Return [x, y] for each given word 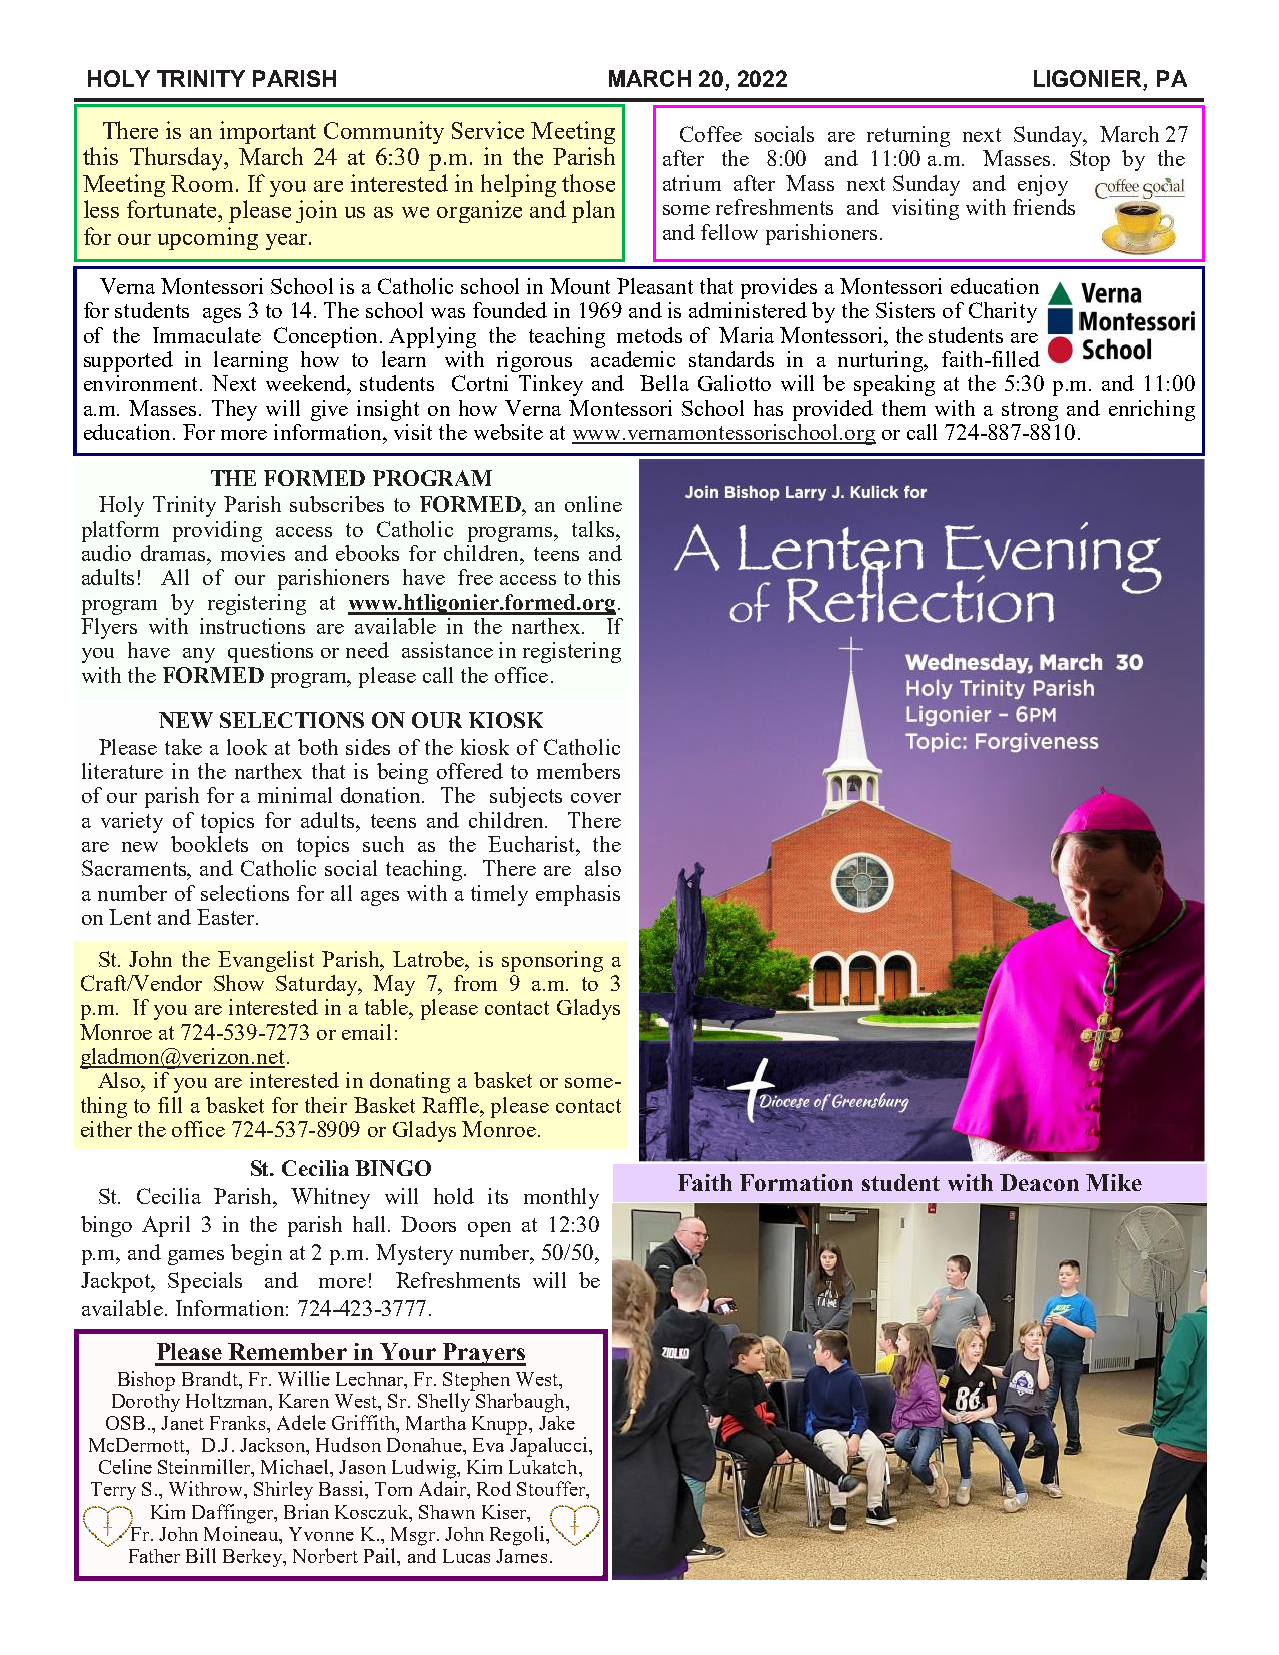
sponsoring [552, 961]
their [326, 1105]
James [521, 1556]
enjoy [1043, 185]
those [588, 183]
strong [1030, 411]
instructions [252, 626]
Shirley [283, 1490]
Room [202, 183]
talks [594, 529]
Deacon [1039, 1182]
